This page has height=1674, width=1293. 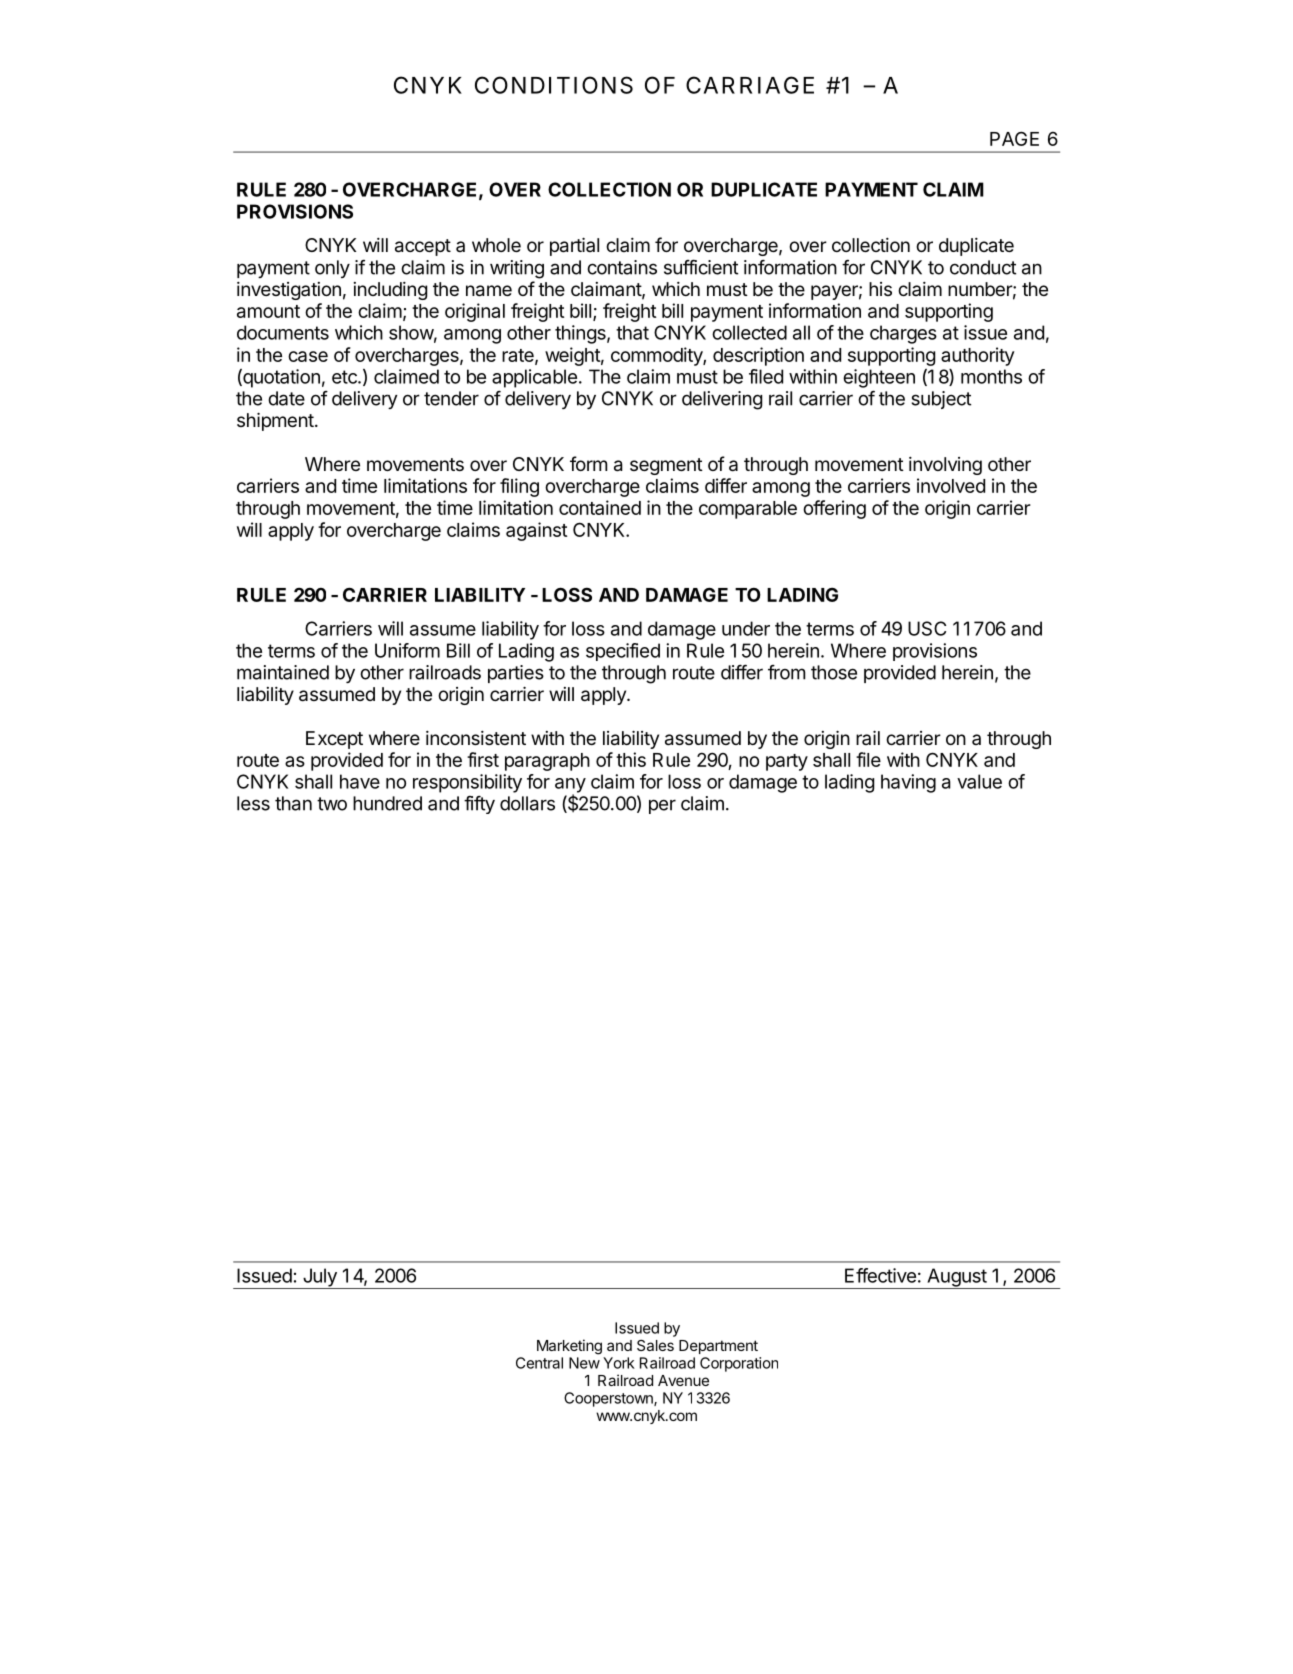 I want to click on having, so click(x=908, y=783).
